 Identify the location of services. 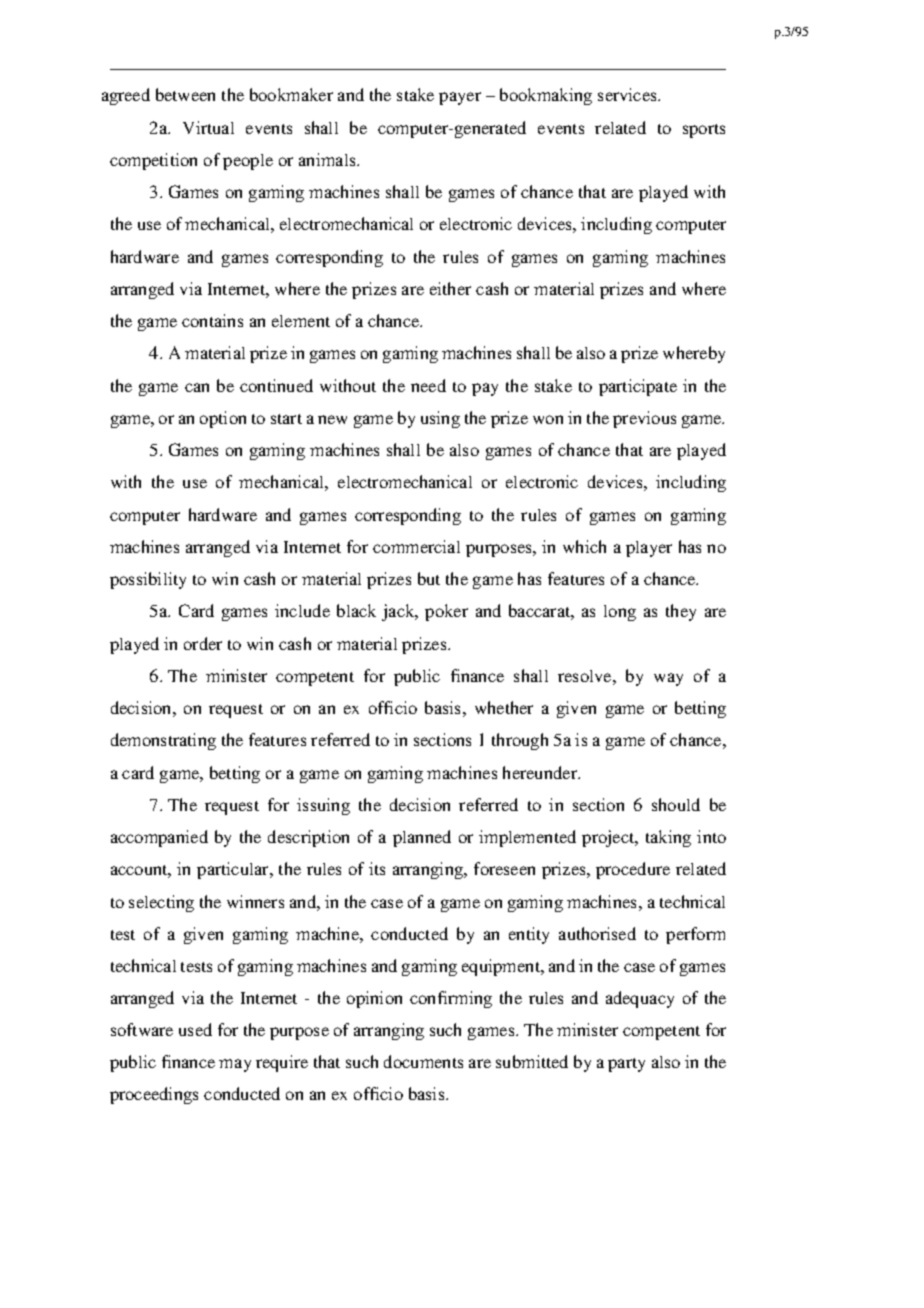
(628, 94).
